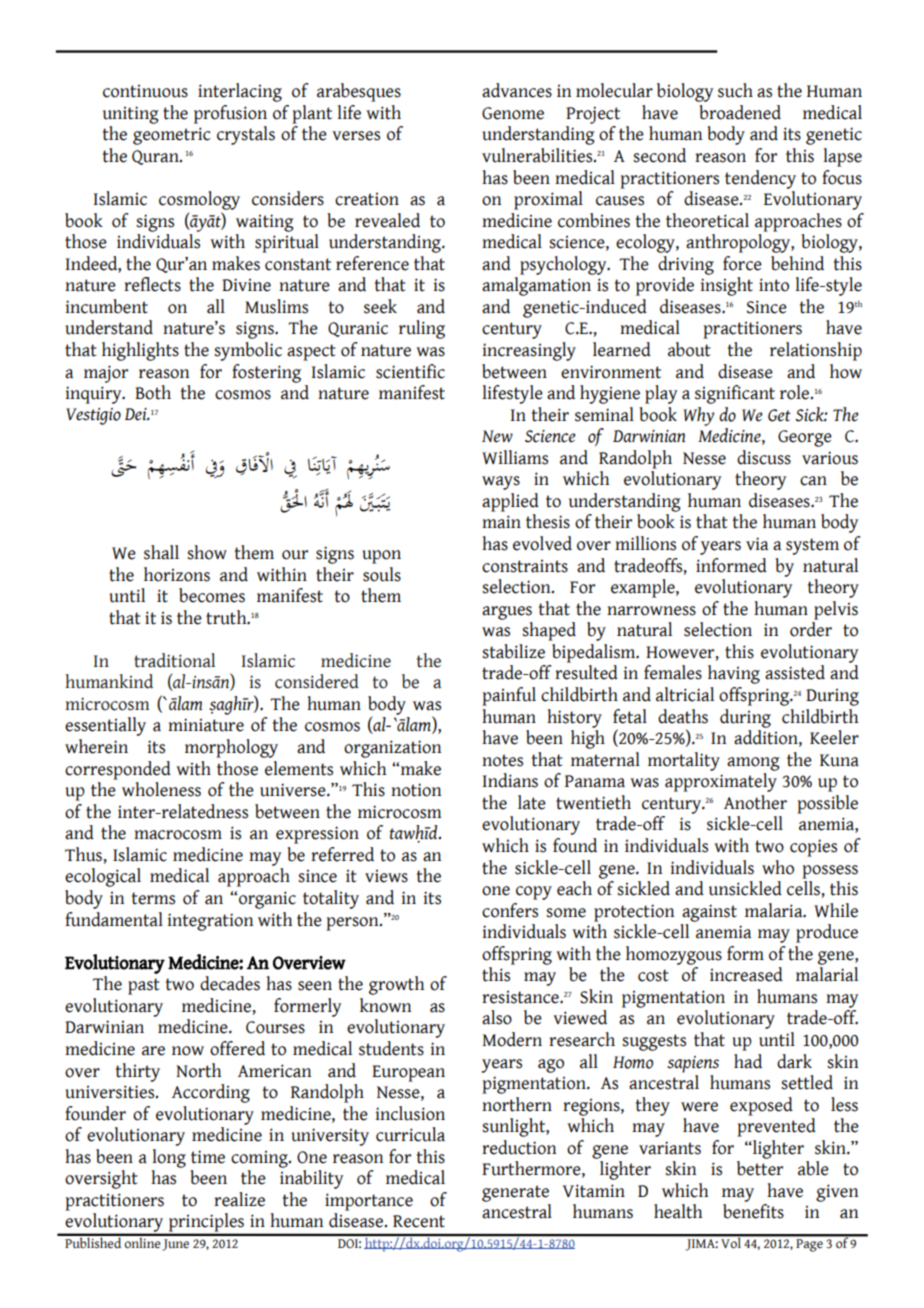  Describe the element at coordinates (171, 136) in the image. I see `geometric` at that location.
